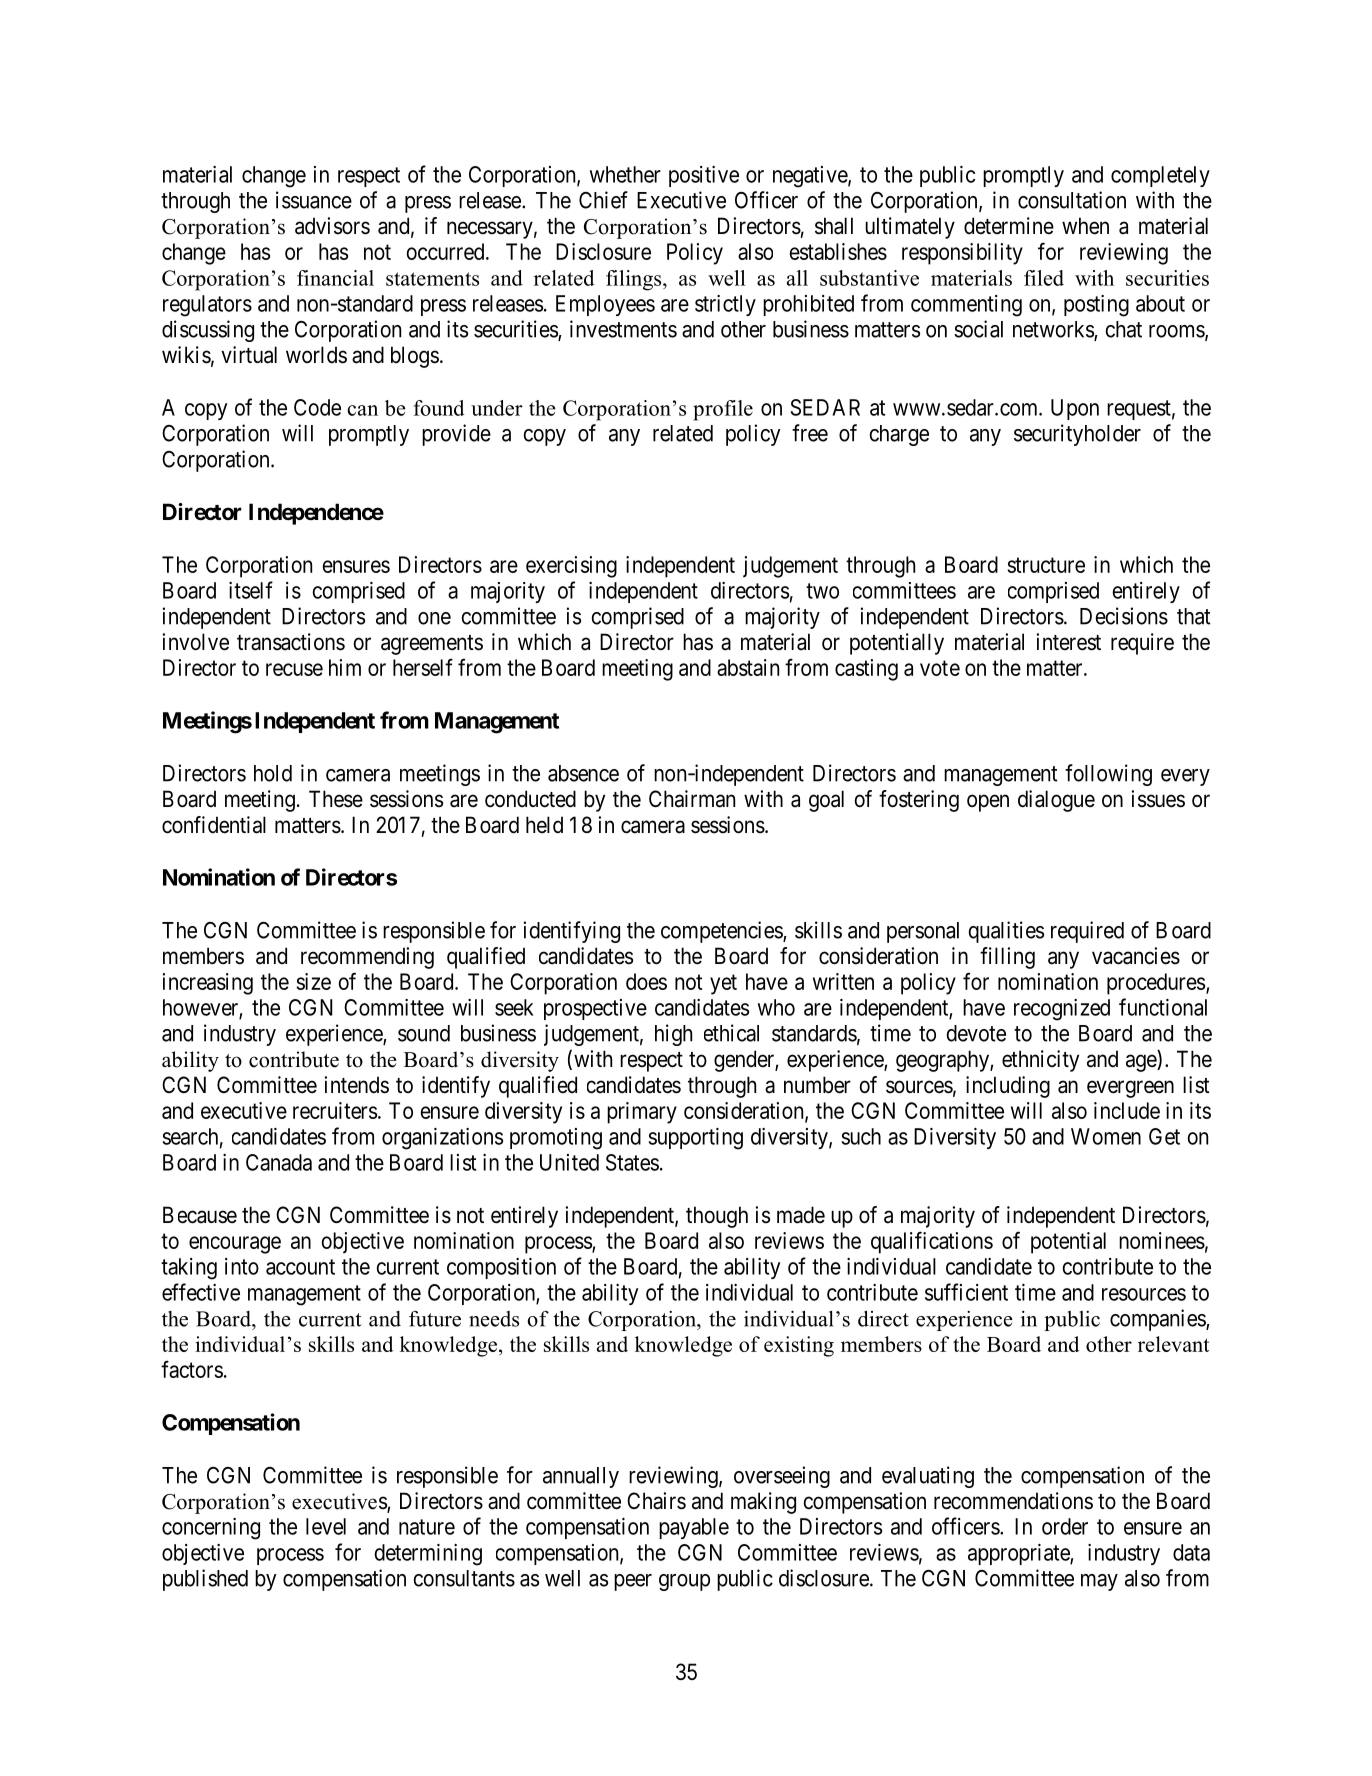 This screenshot has height=1776, width=1372. I want to click on payable, so click(694, 1528).
